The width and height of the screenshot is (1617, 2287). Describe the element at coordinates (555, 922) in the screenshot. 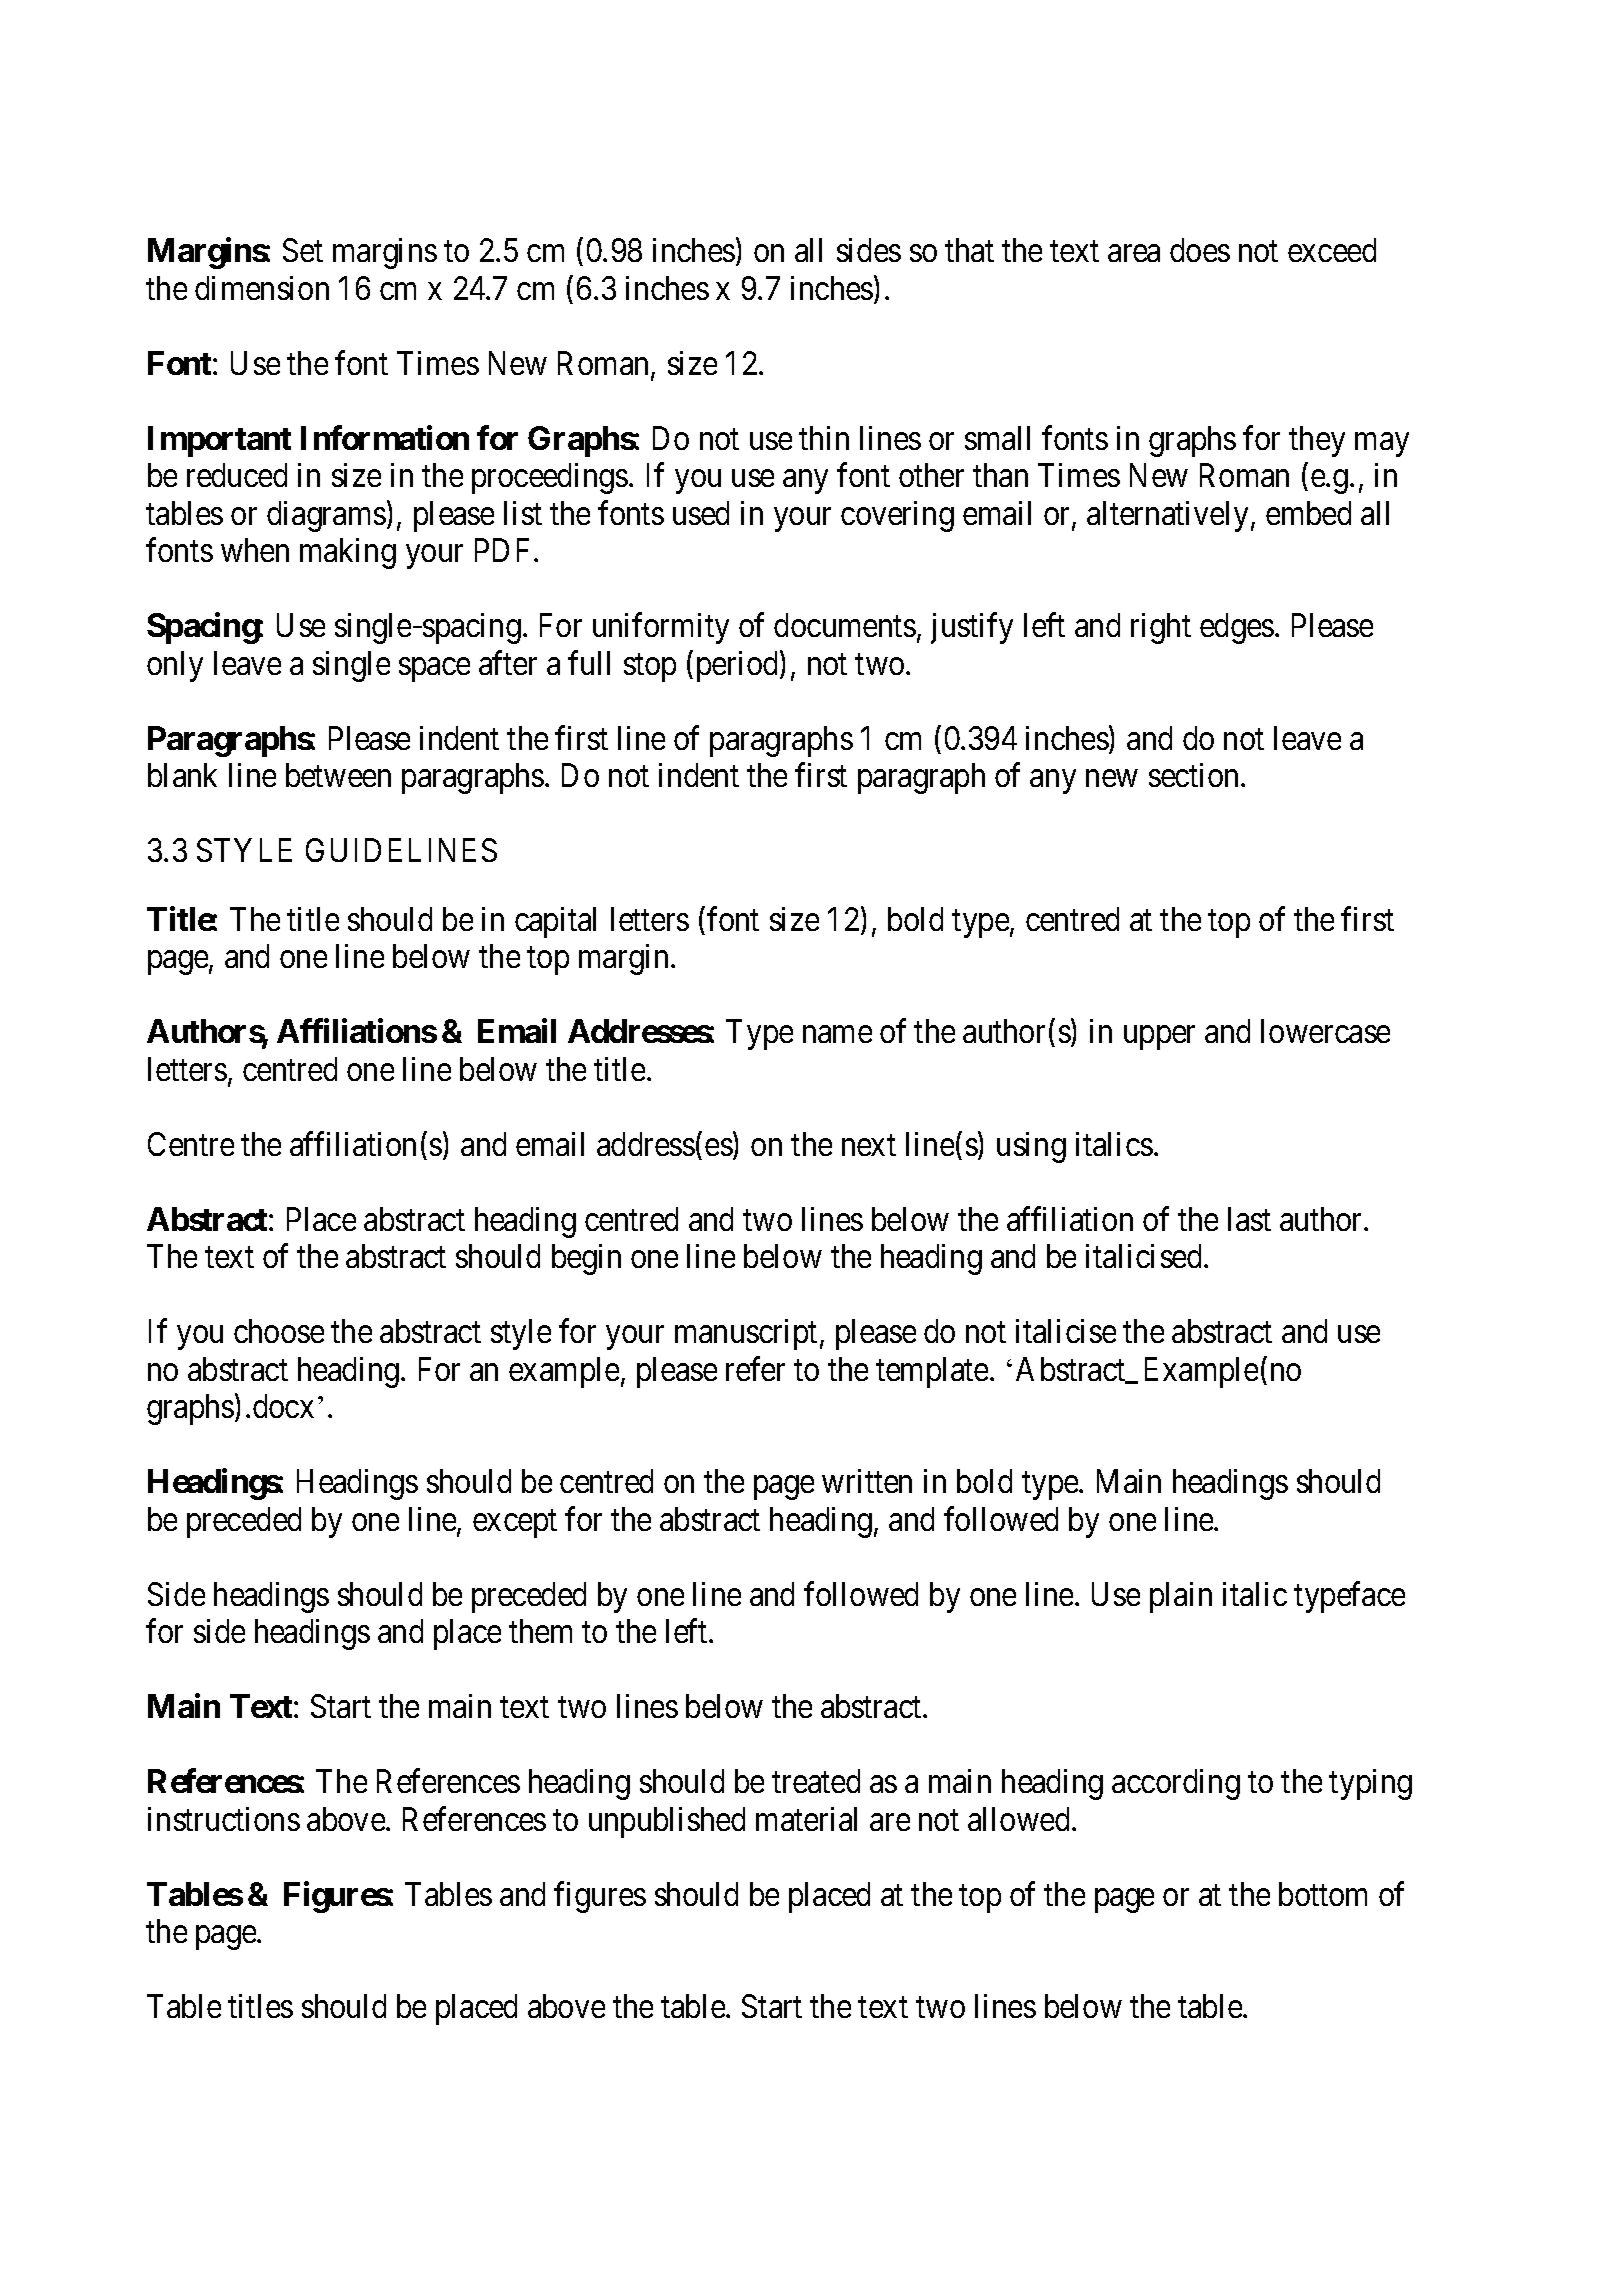

I see `capital` at that location.
